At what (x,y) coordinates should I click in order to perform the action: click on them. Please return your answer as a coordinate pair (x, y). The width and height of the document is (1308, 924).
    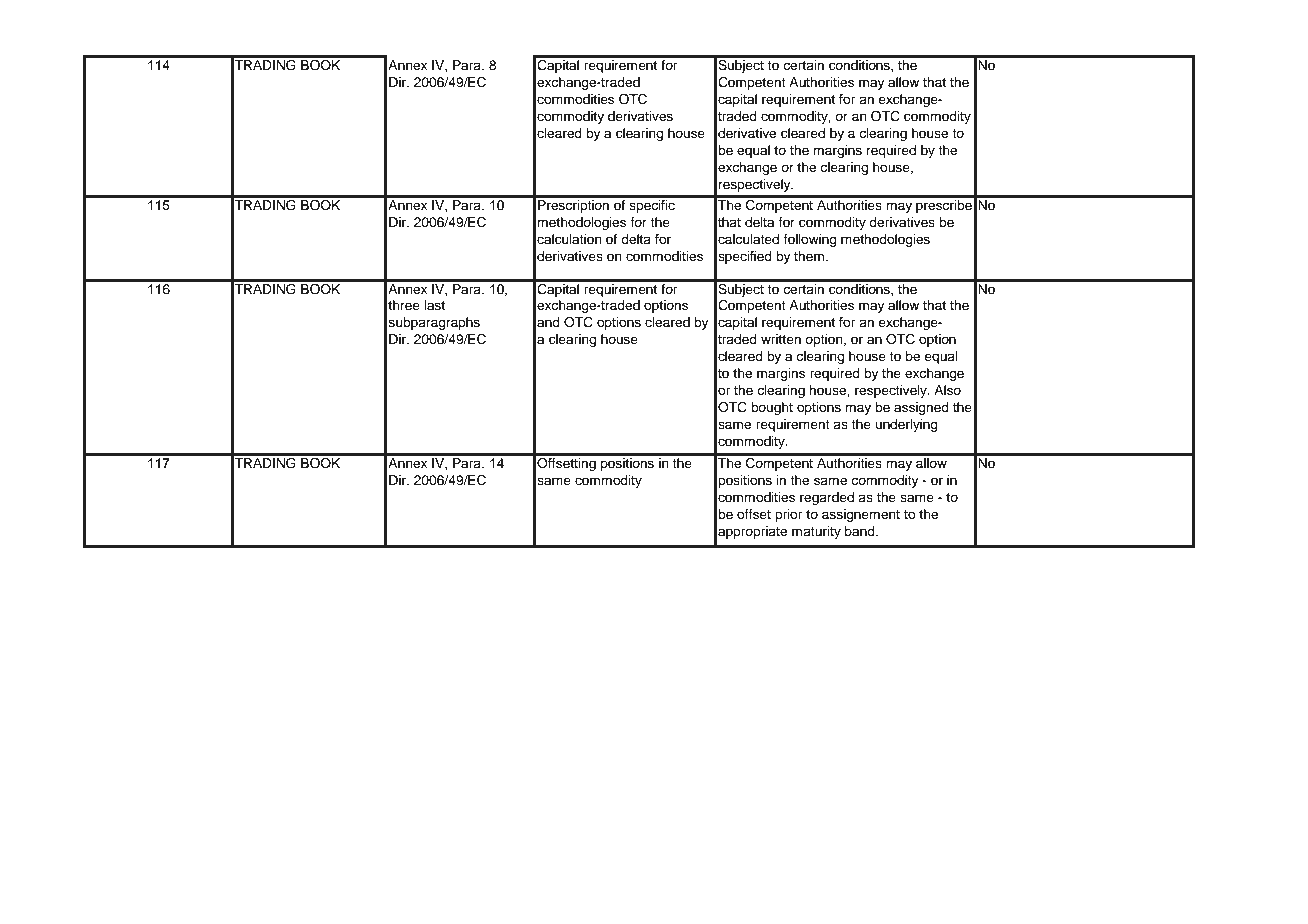
    Looking at the image, I should click on (809, 256).
